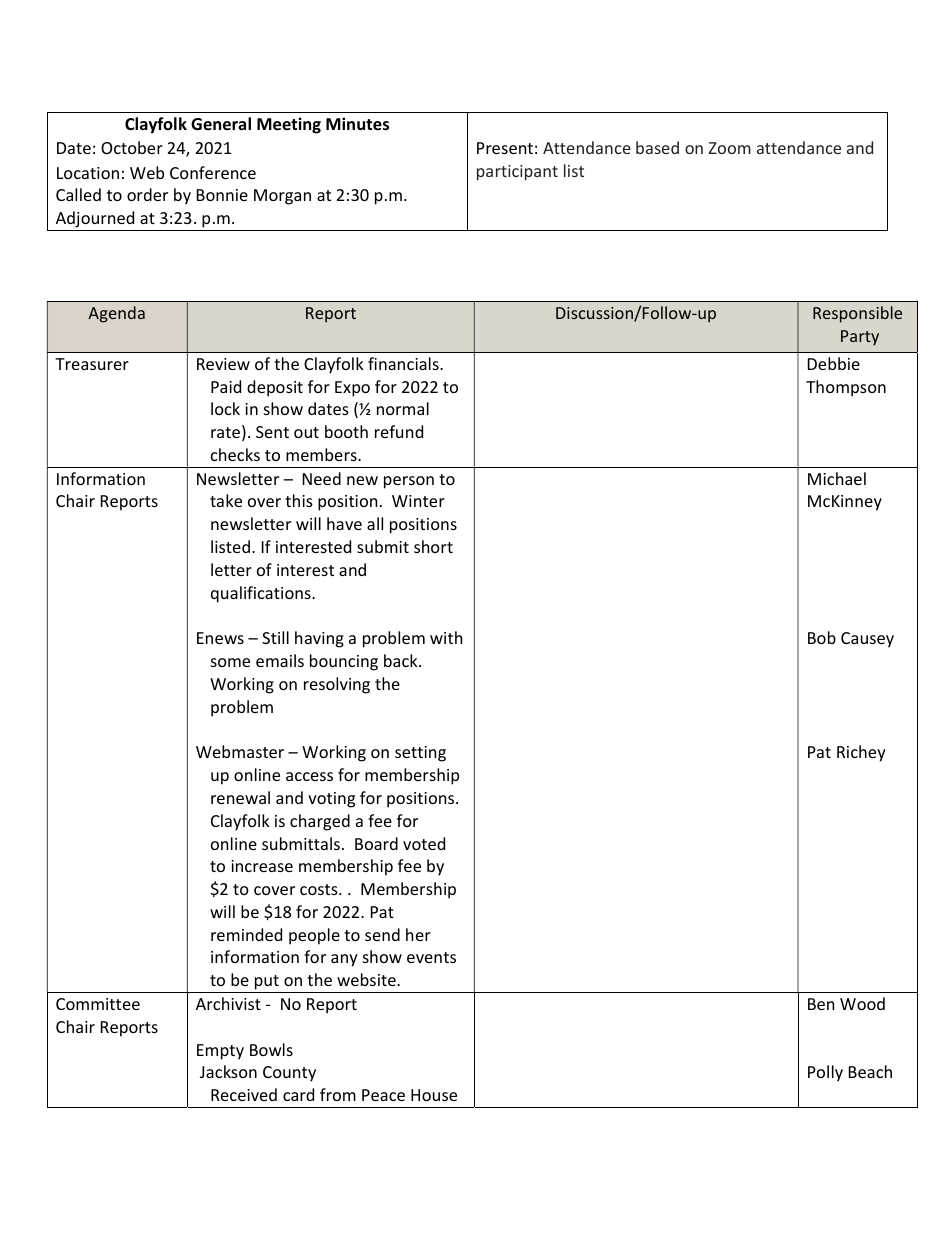  I want to click on Polly, so click(825, 1073).
